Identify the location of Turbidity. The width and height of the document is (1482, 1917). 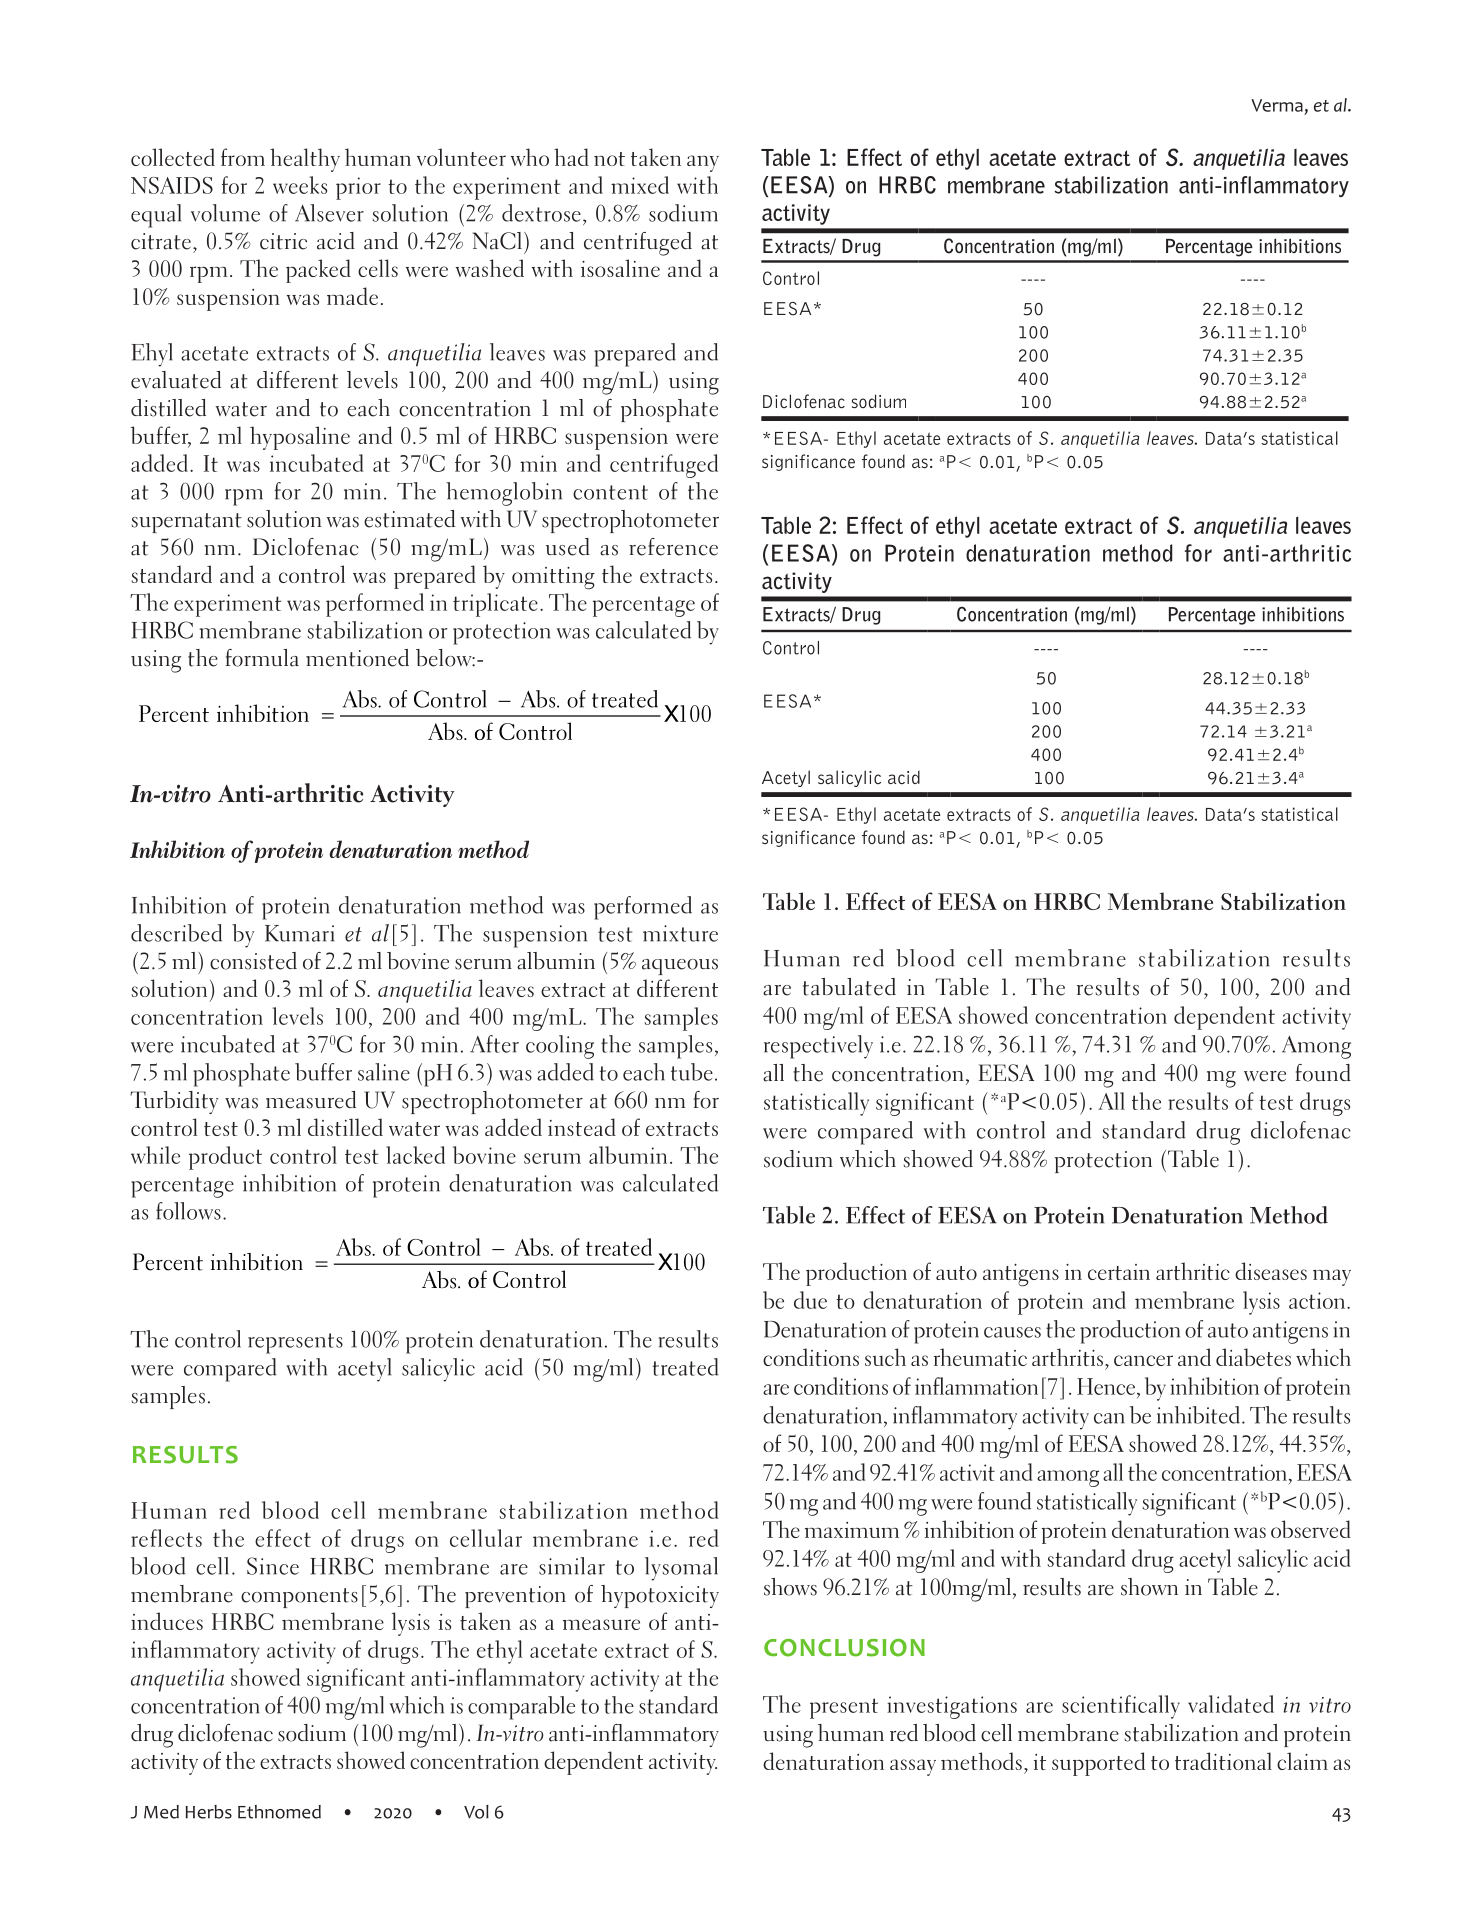
(174, 1102).
